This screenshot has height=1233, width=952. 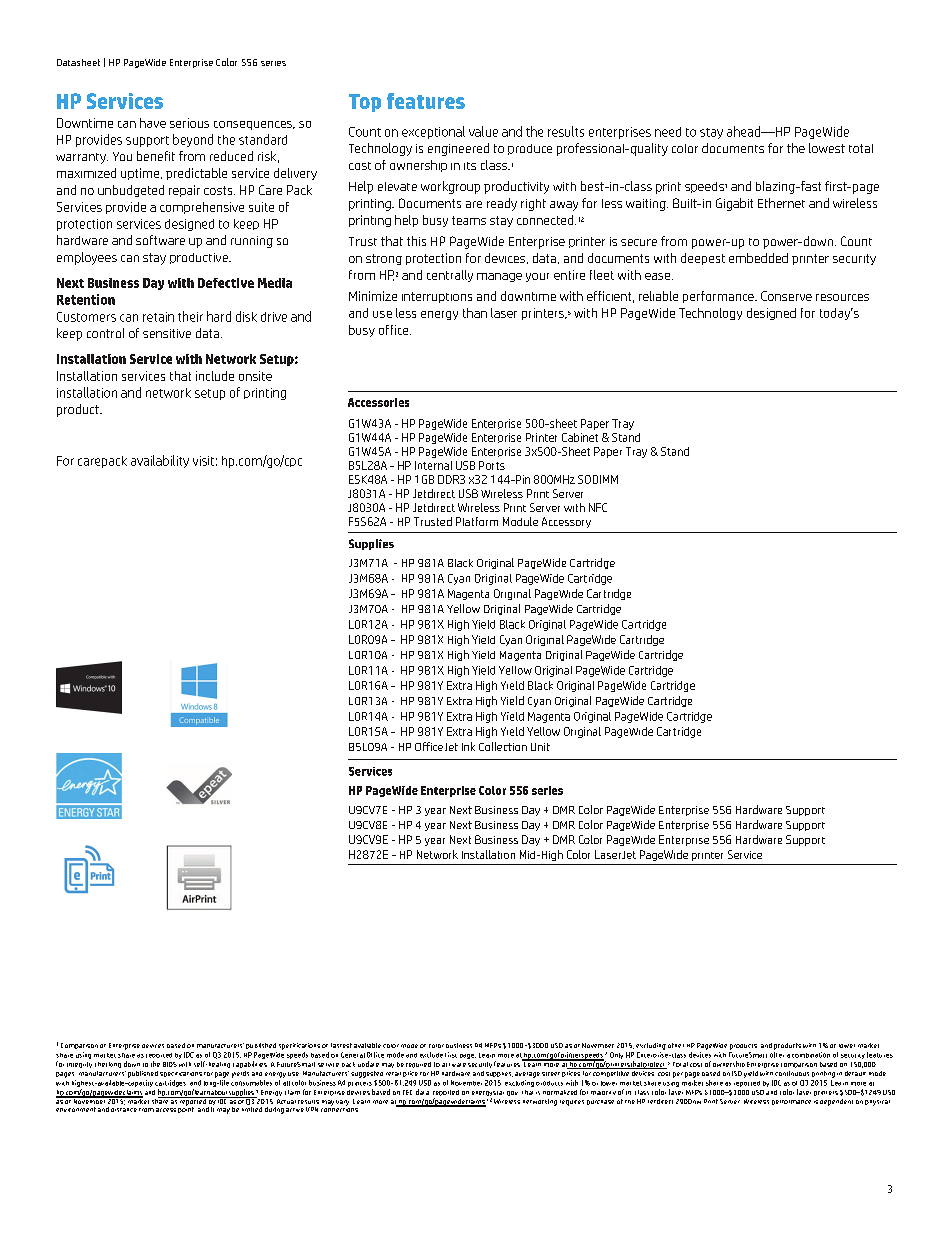 I want to click on Ink, so click(x=468, y=746).
